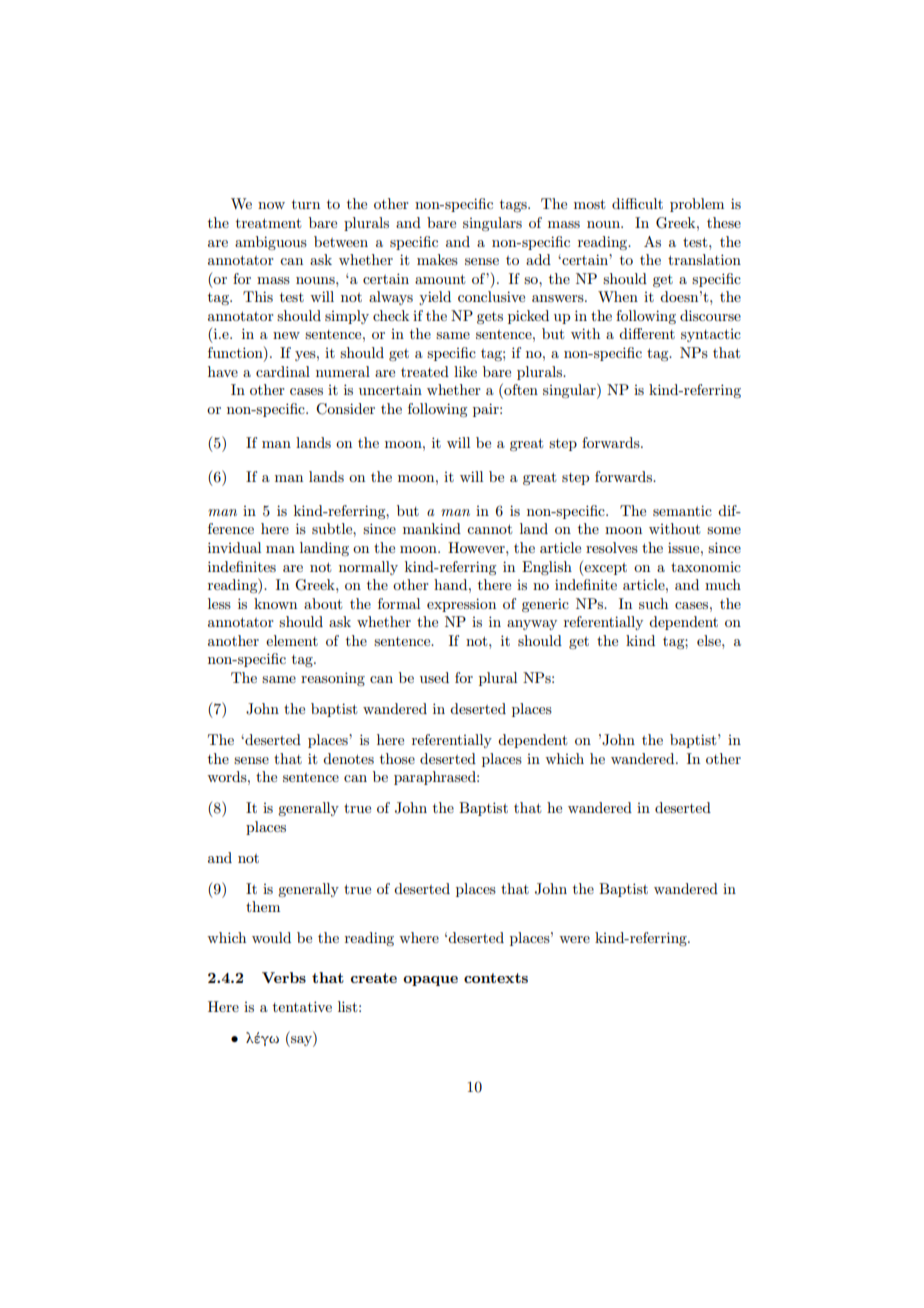 The height and width of the image is (1308, 924). What do you see at coordinates (653, 603) in the image?
I see `such` at bounding box center [653, 603].
